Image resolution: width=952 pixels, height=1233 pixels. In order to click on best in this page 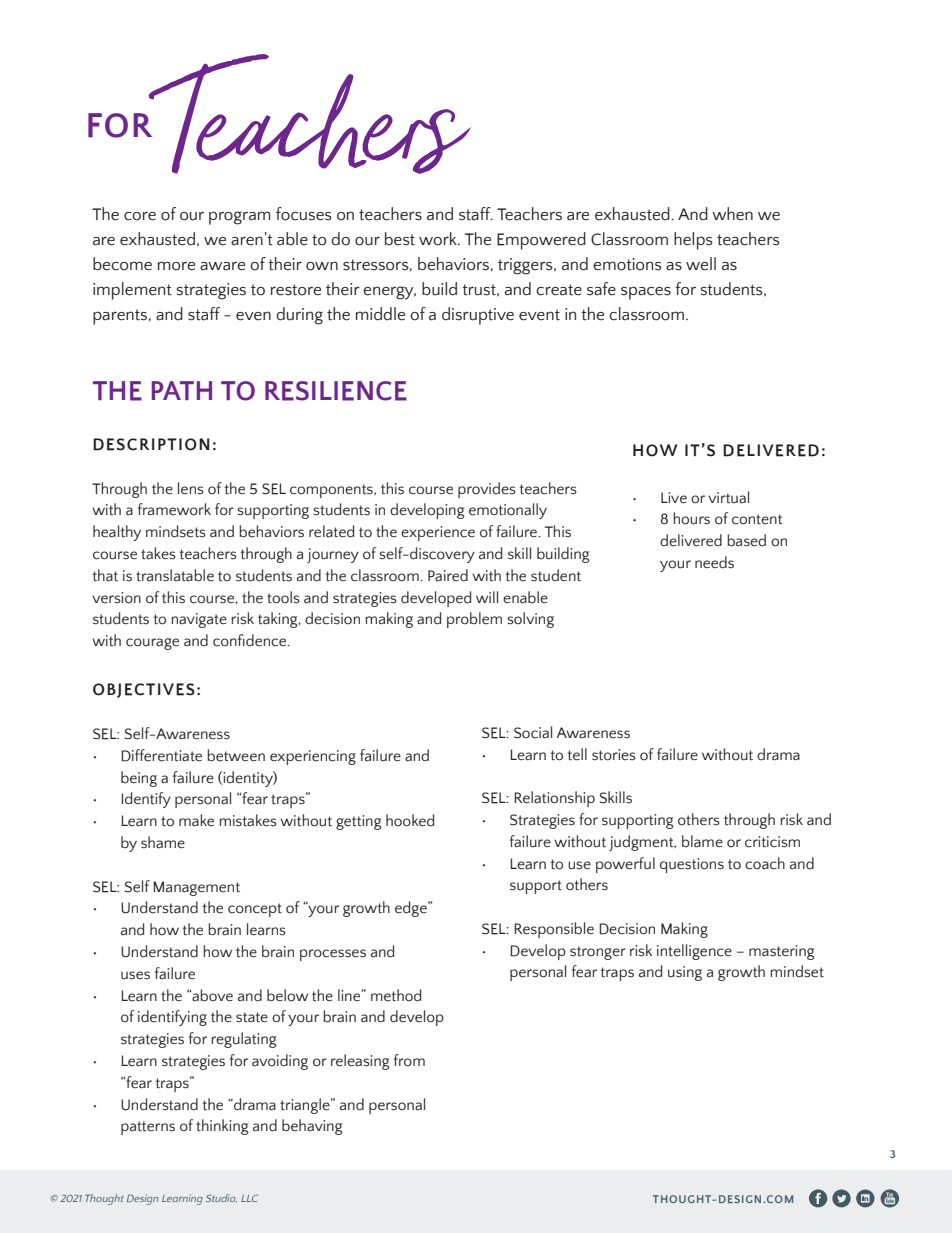, I will do `click(400, 239)`.
